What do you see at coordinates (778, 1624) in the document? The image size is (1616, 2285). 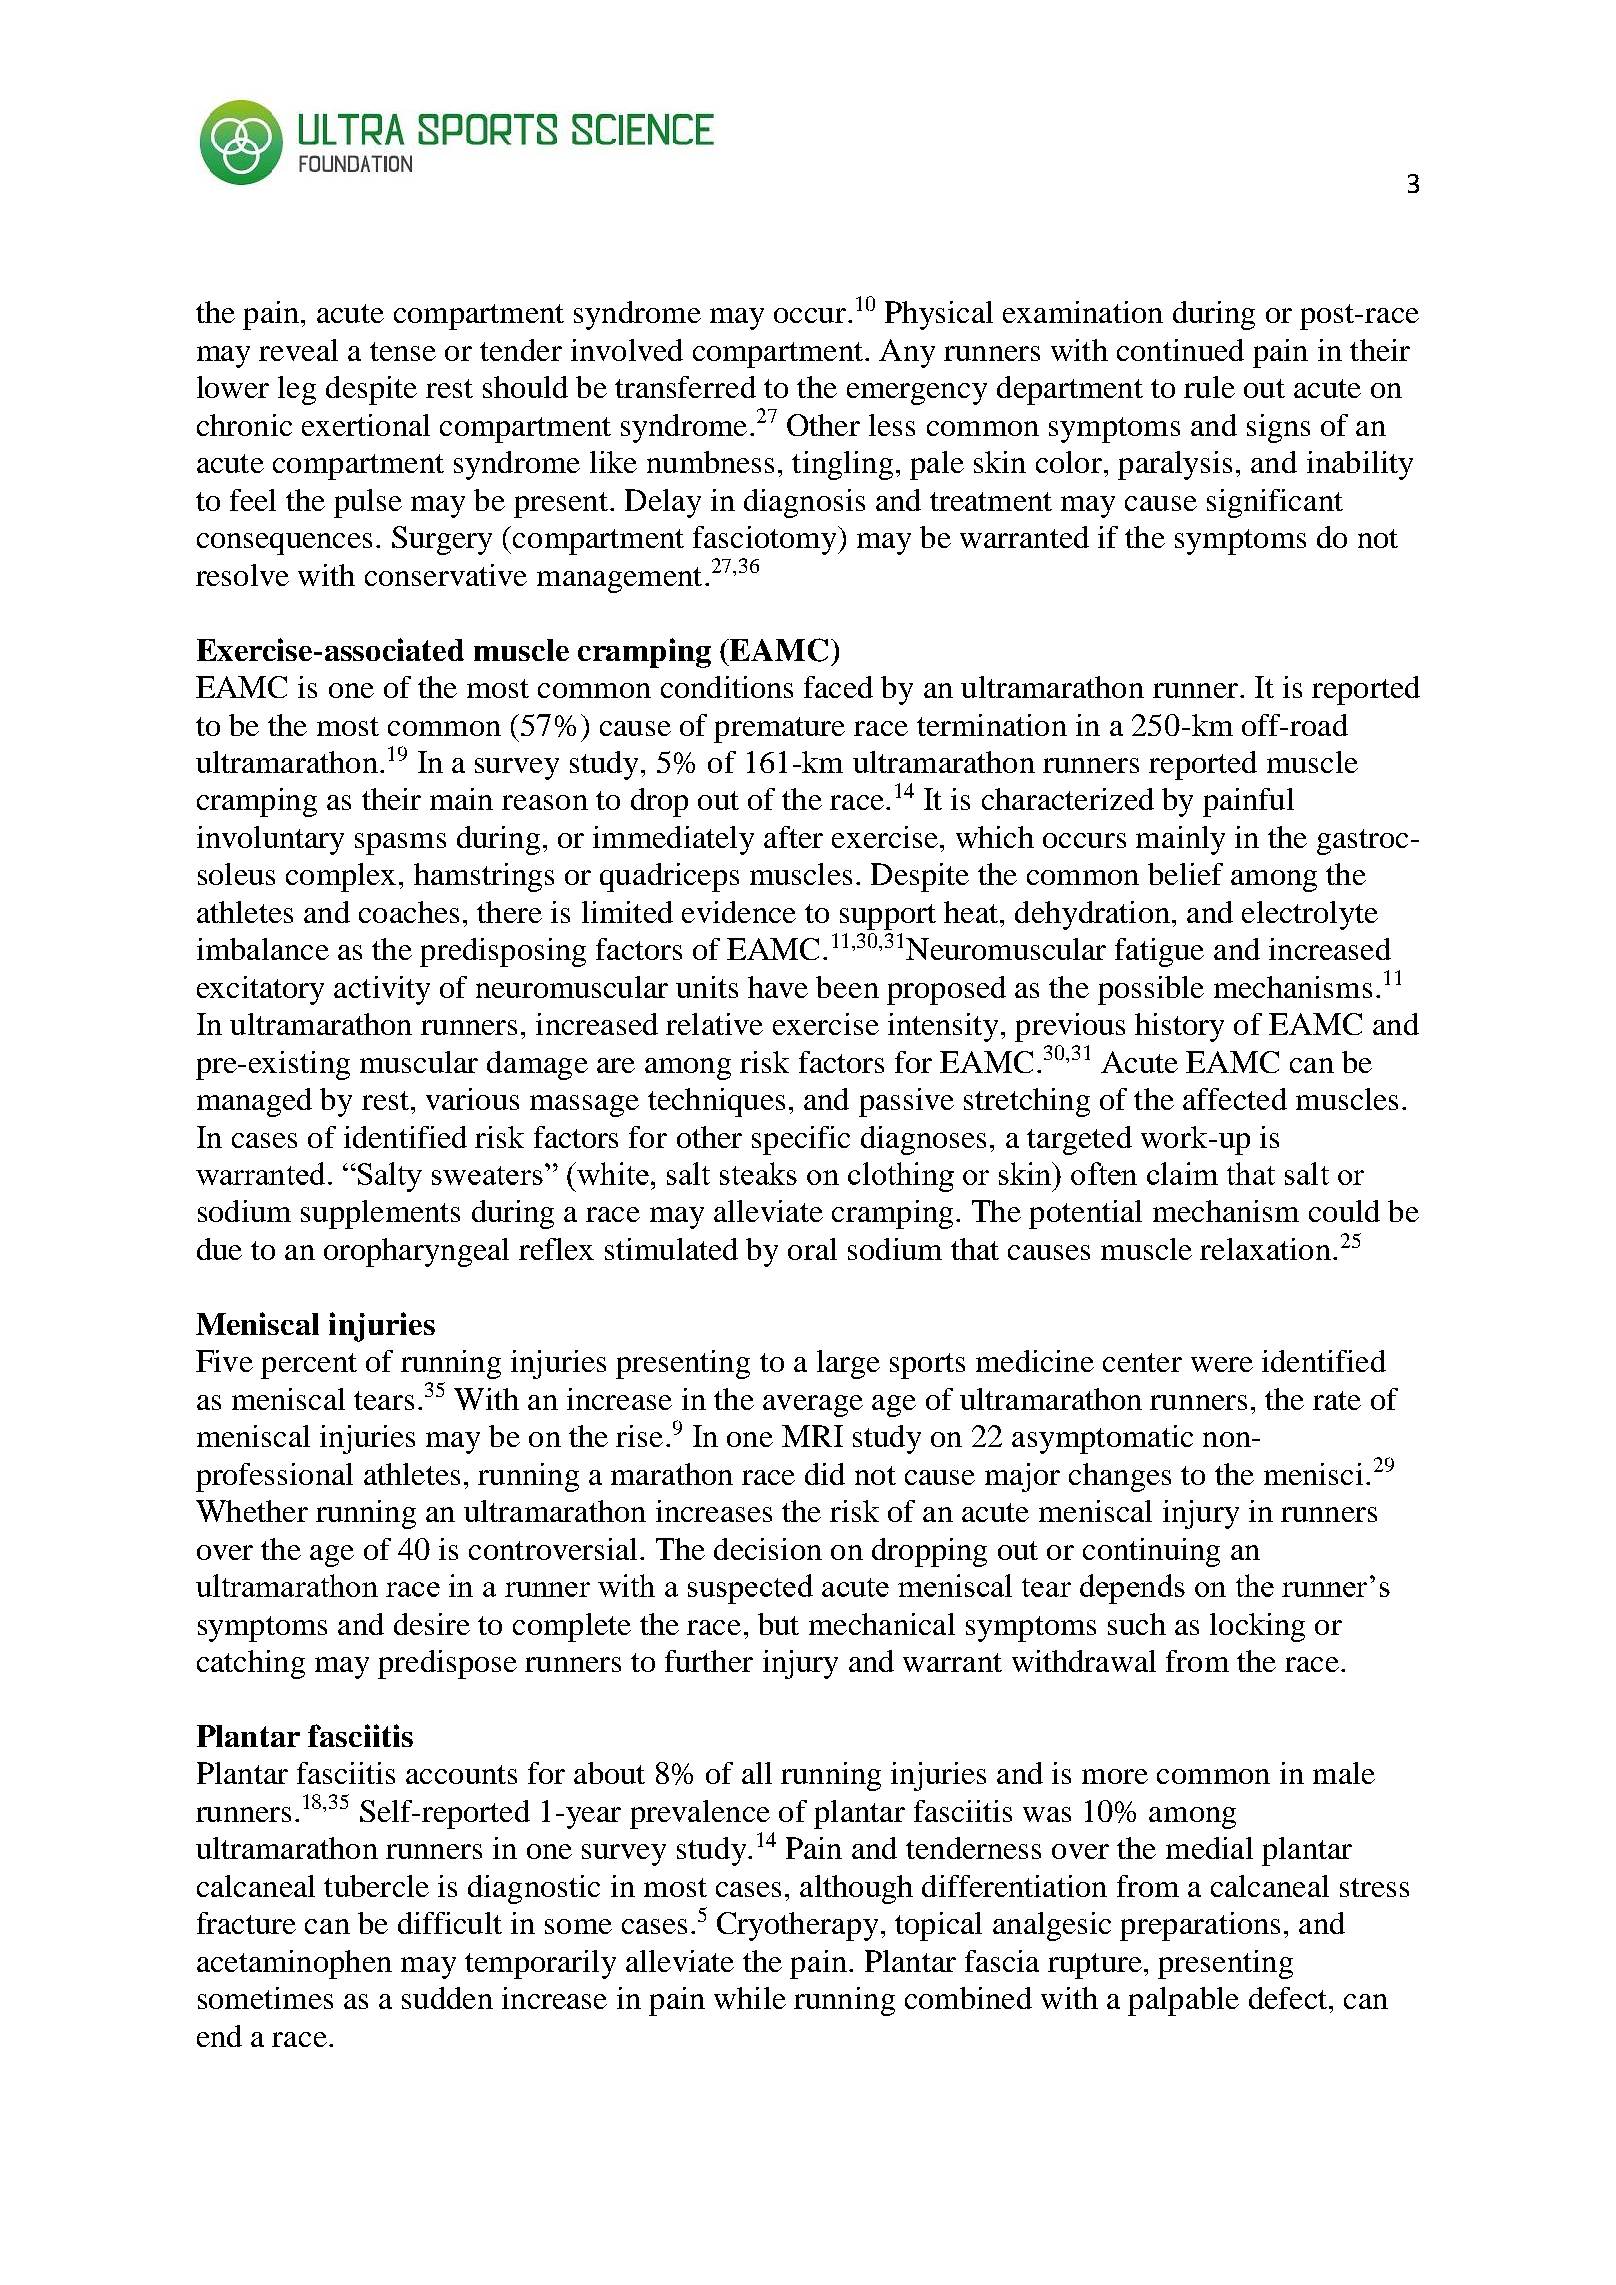 I see `but` at bounding box center [778, 1624].
